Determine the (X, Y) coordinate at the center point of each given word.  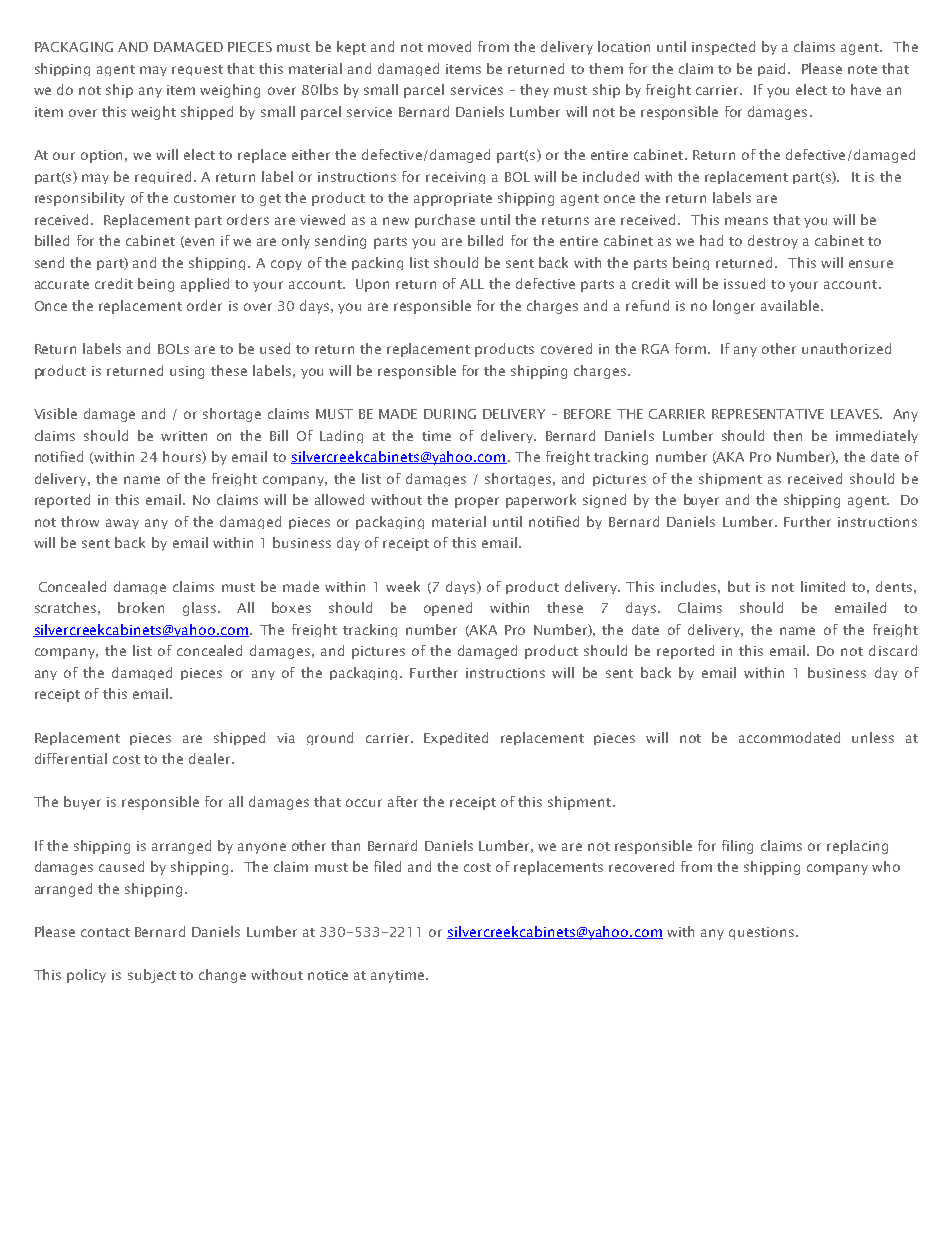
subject (152, 976)
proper (477, 502)
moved (449, 46)
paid (771, 69)
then (787, 435)
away (122, 524)
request (197, 70)
